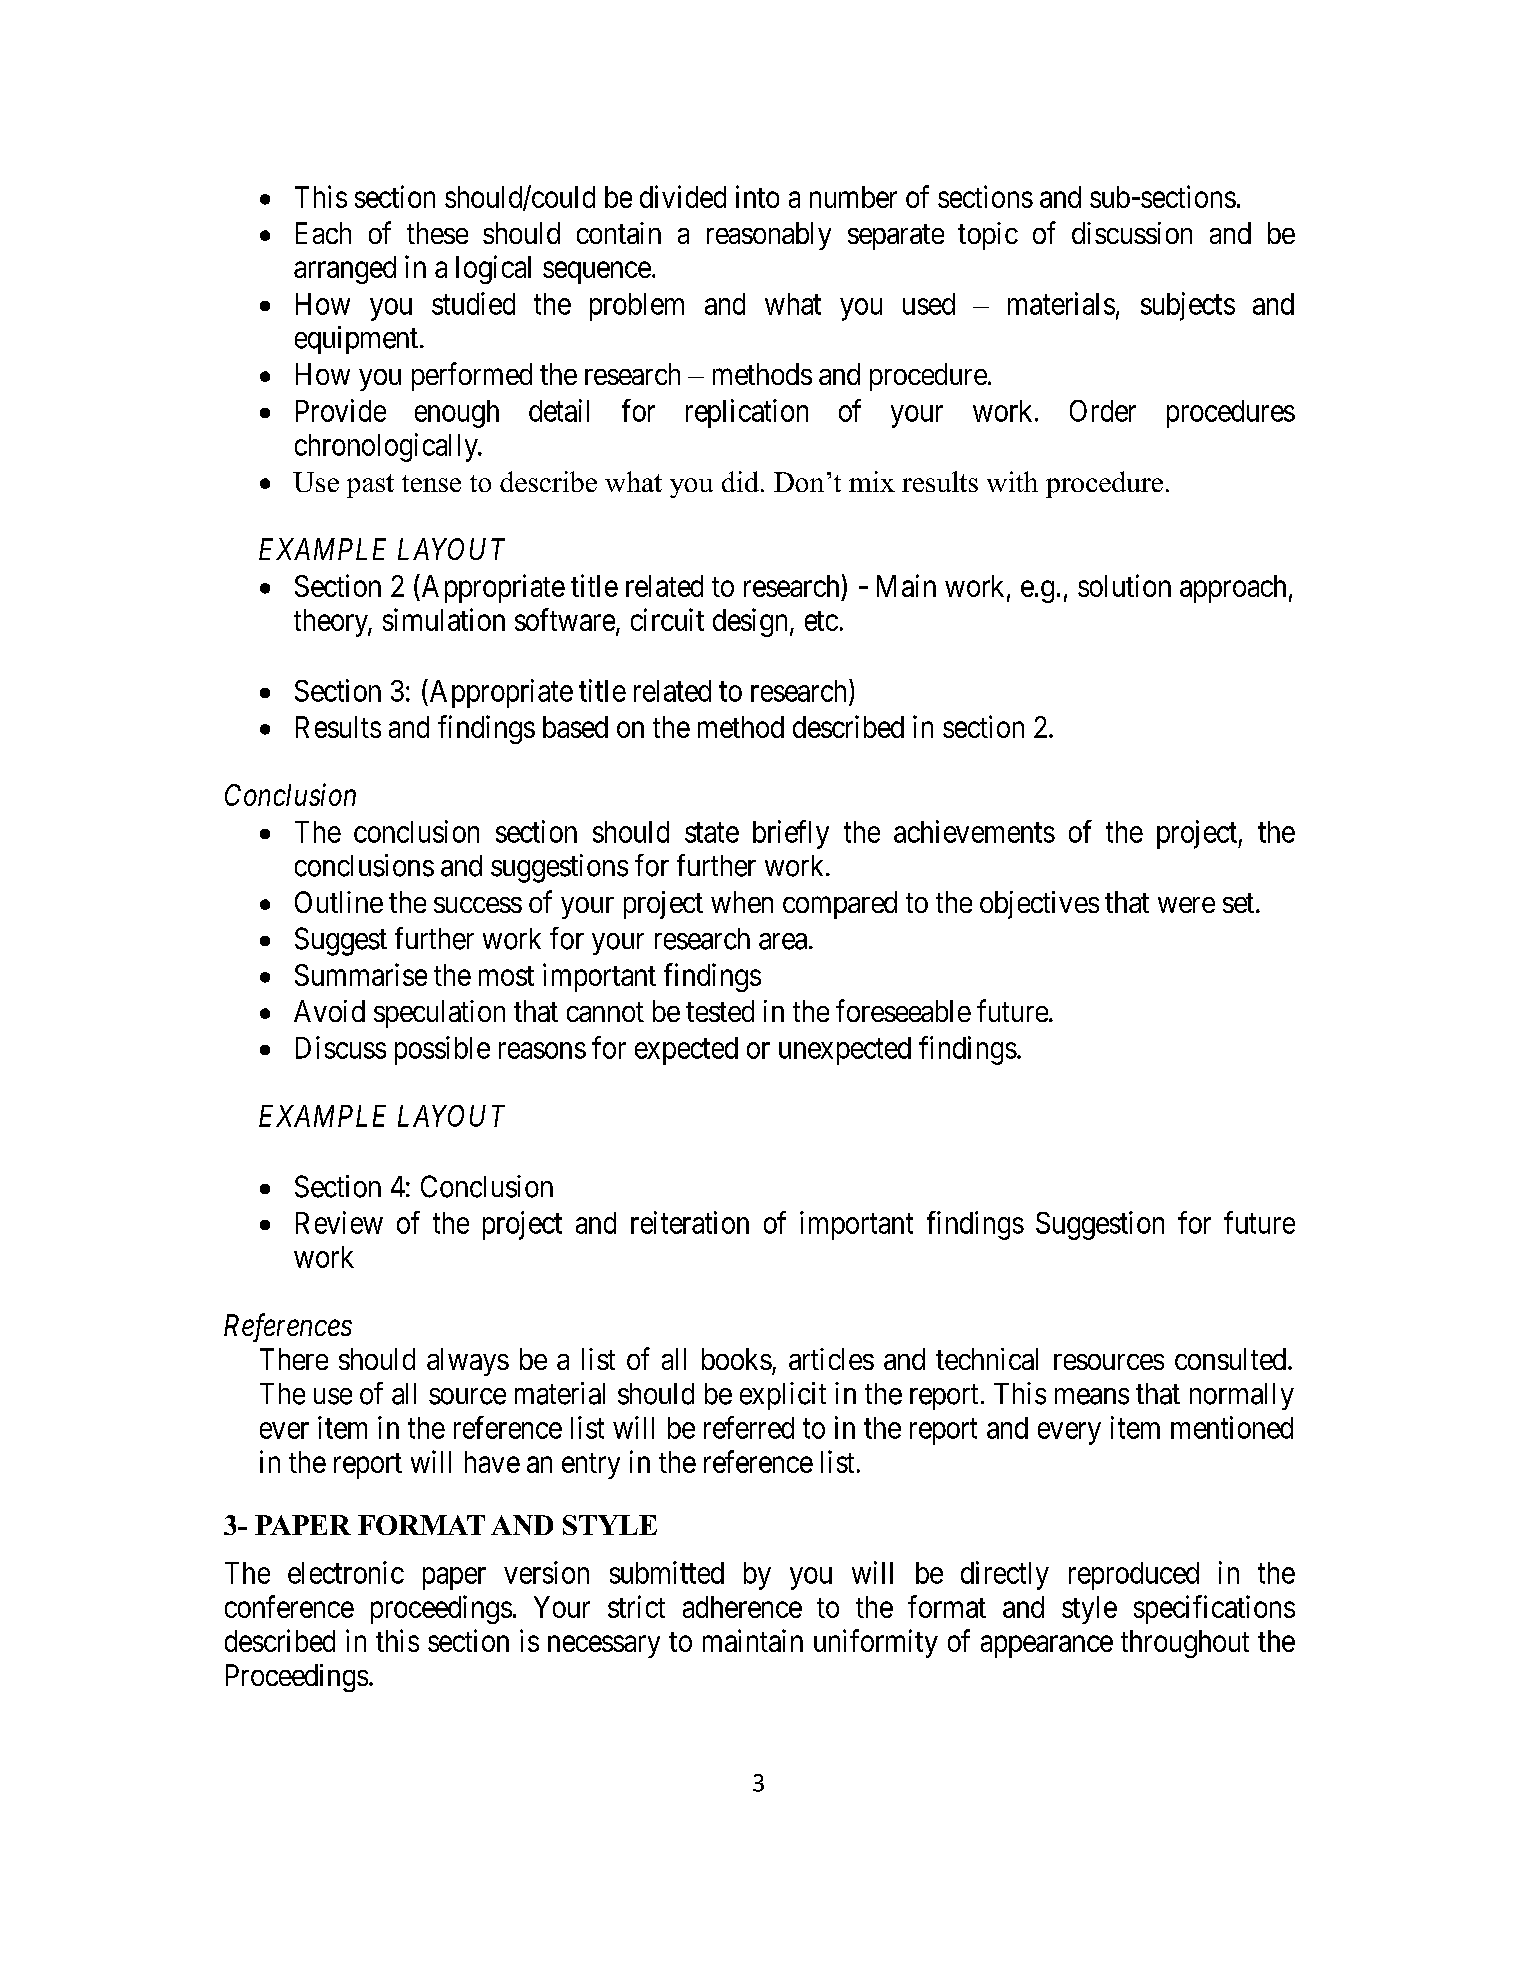 The height and width of the document is (1963, 1517). I want to click on adherence, so click(742, 1607).
